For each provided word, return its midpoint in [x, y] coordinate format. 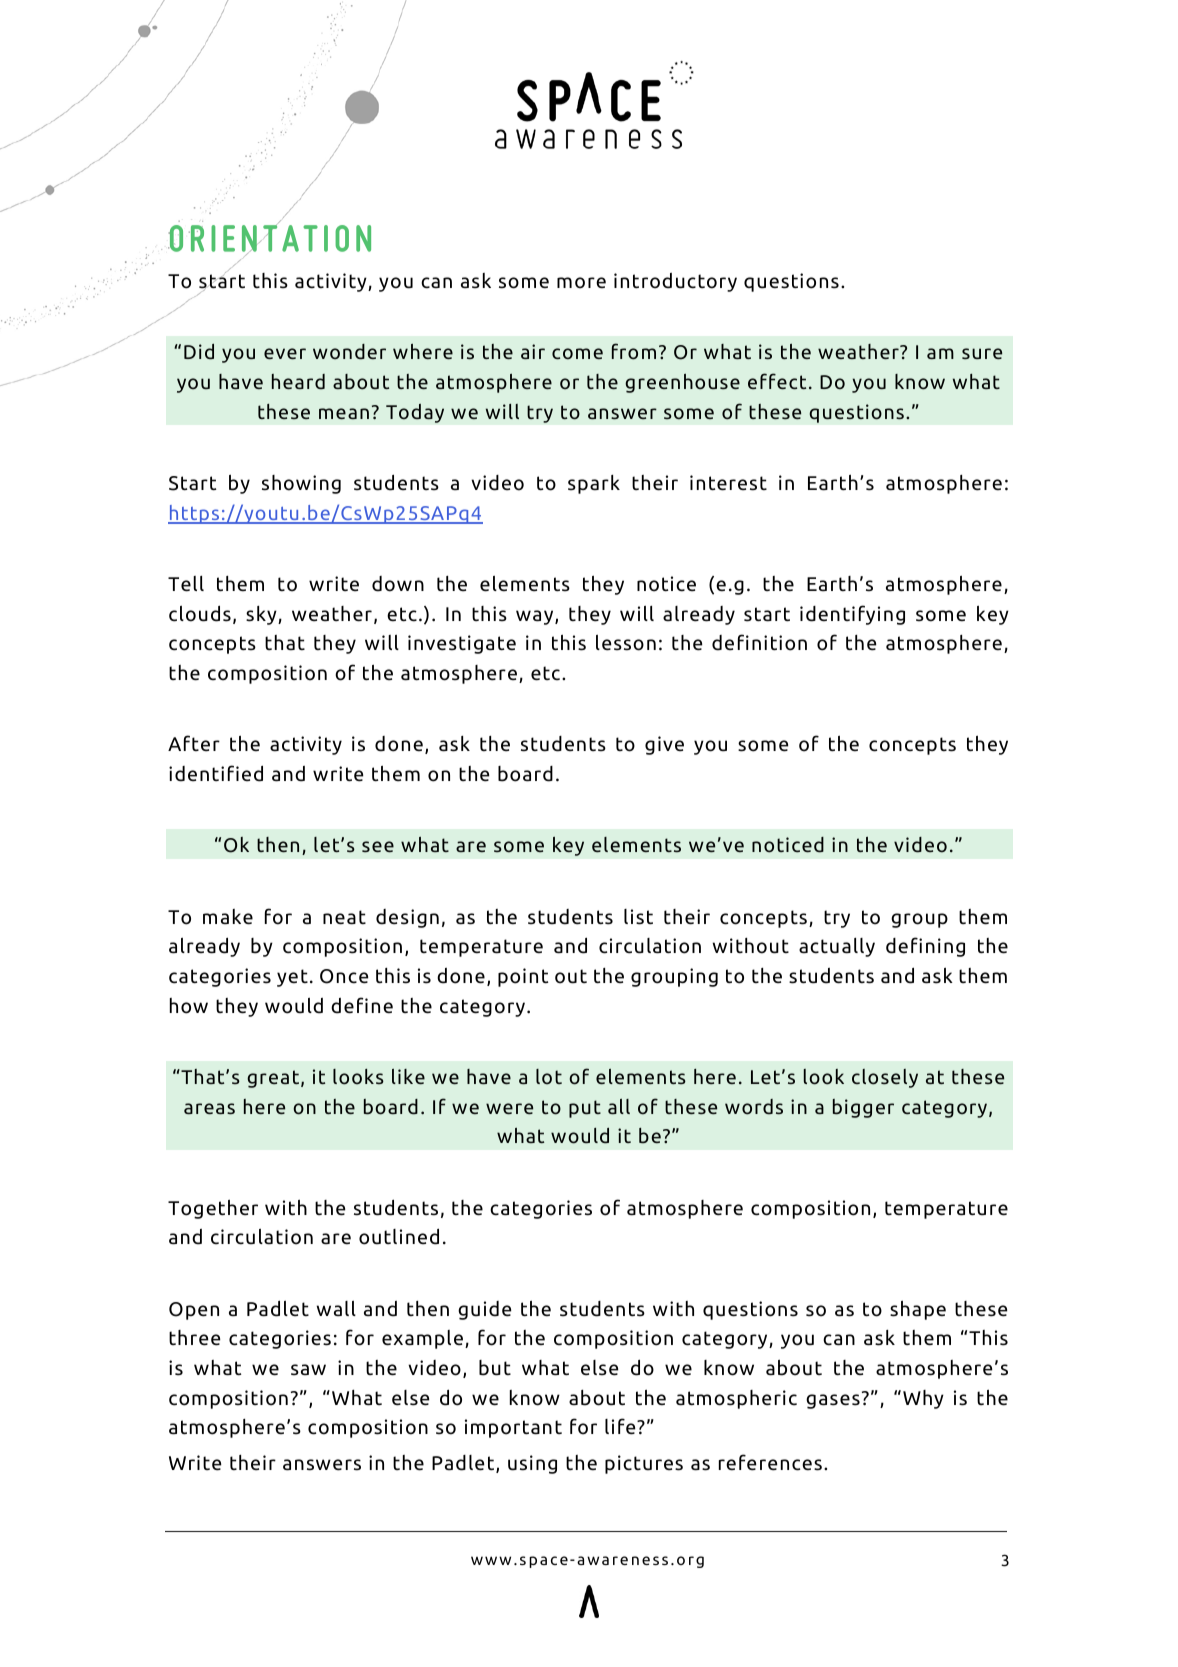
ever [285, 354]
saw [308, 1370]
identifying [852, 615]
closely [885, 1078]
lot [549, 1077]
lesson [626, 642]
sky [262, 615]
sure [982, 354]
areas [209, 1109]
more [581, 283]
